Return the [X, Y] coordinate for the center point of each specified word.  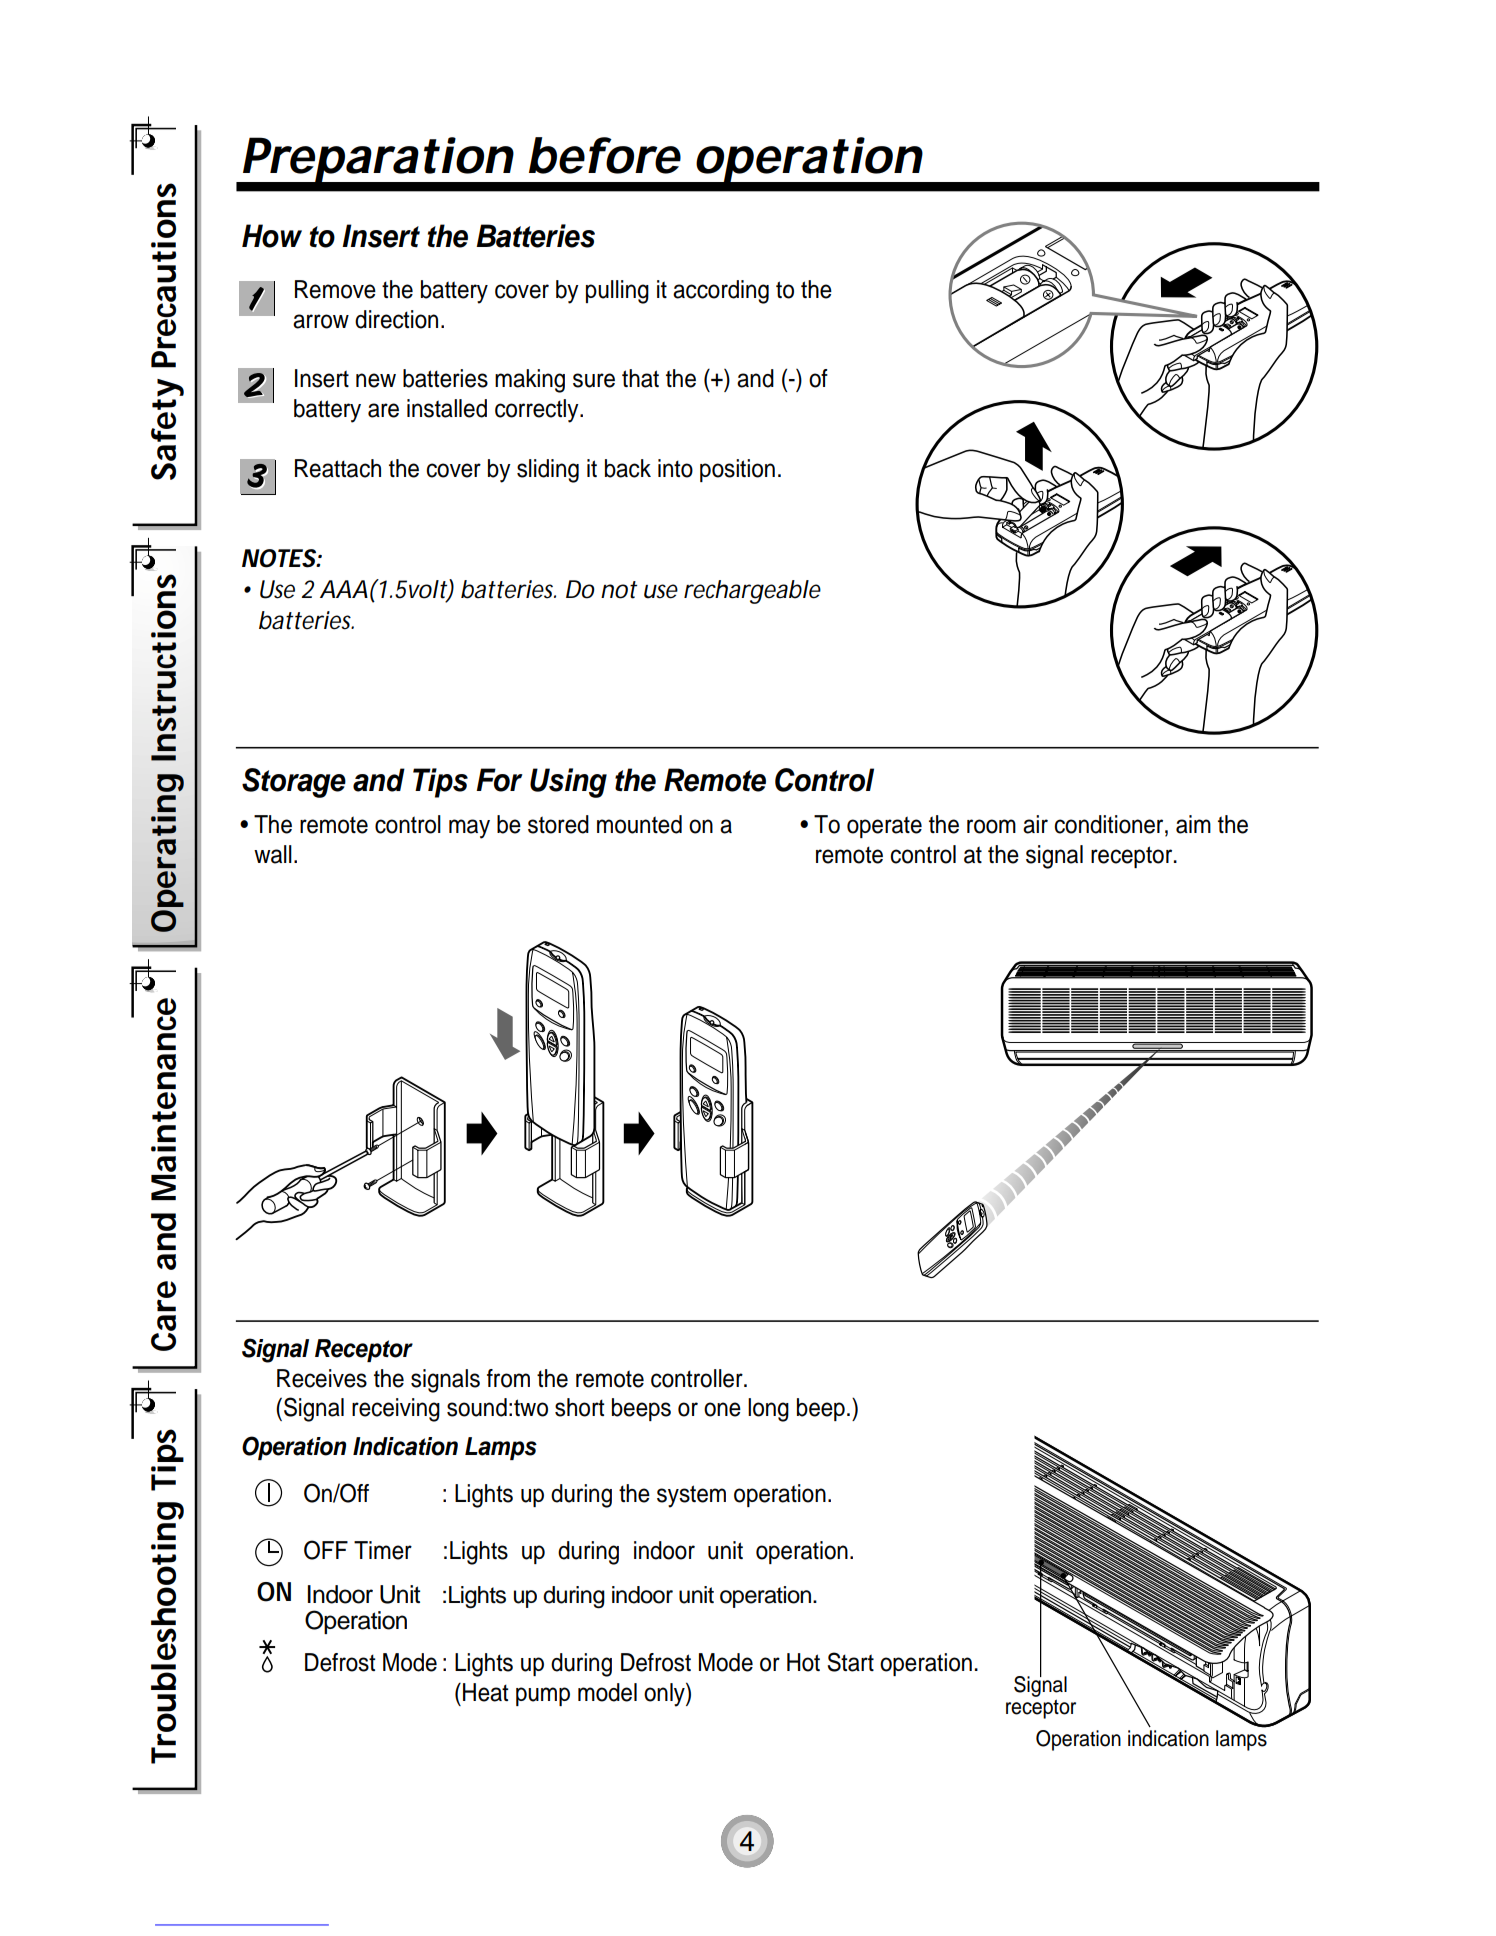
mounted [639, 824]
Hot [803, 1662]
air [1035, 824]
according [721, 292]
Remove [335, 289]
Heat [486, 1692]
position [737, 470]
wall [273, 854]
